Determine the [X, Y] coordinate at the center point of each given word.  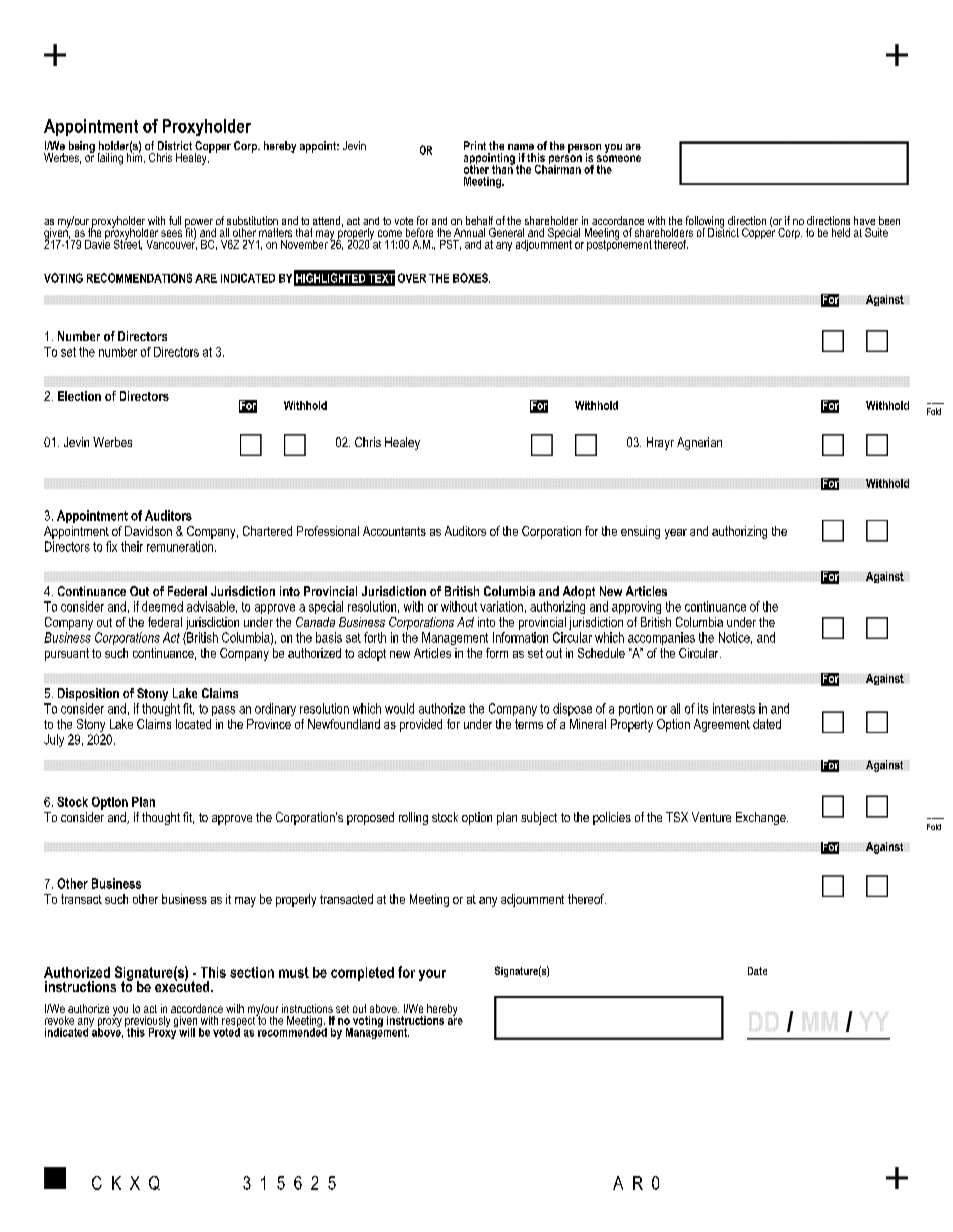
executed [183, 985]
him [136, 156]
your [432, 975]
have [864, 220]
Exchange [762, 818]
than [503, 168]
